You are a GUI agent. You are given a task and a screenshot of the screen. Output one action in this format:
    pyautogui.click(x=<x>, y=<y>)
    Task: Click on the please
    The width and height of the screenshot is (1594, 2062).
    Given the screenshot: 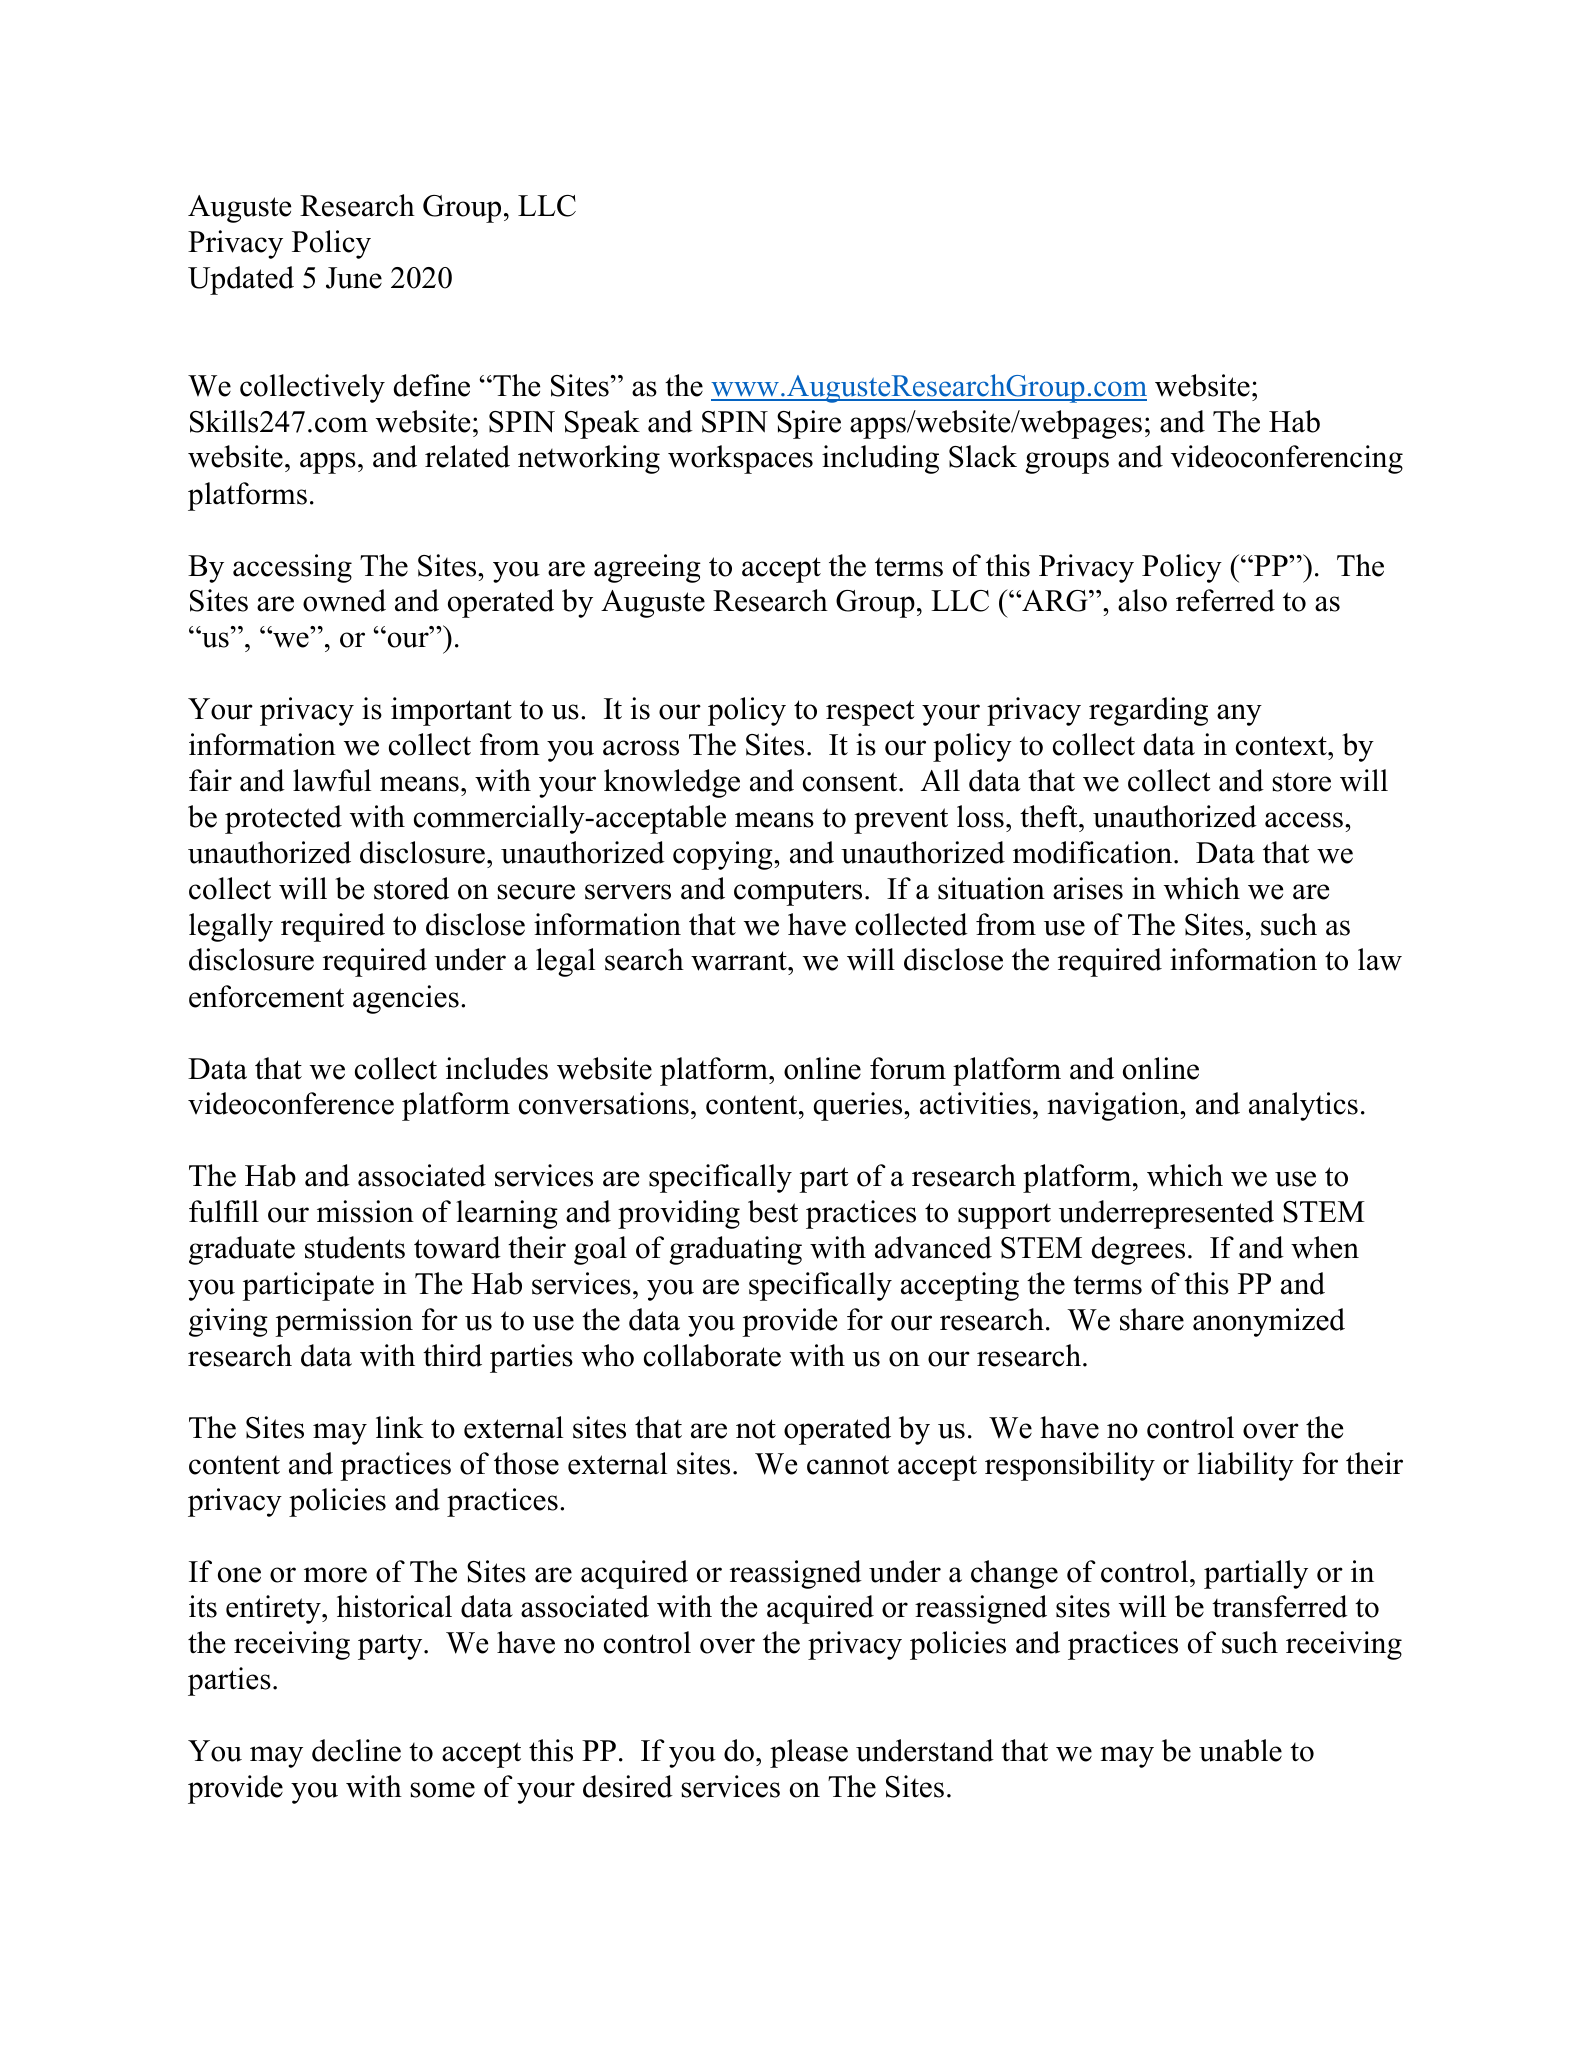 What is the action you would take?
    pyautogui.click(x=809, y=1753)
